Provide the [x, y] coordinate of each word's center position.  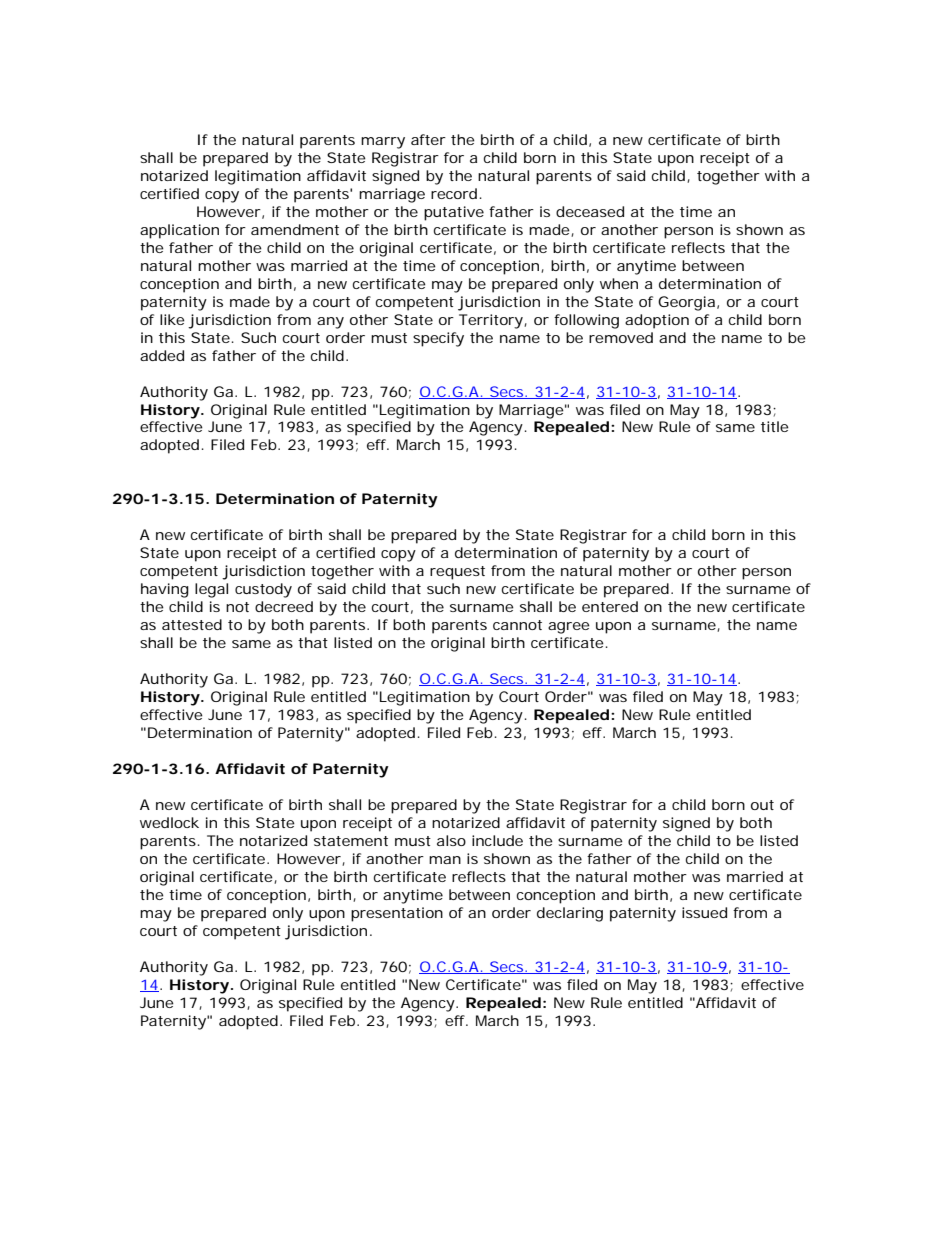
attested [192, 624]
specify [438, 339]
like [172, 319]
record [454, 193]
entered [610, 606]
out [762, 805]
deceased [590, 211]
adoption [657, 321]
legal [211, 590]
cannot [517, 625]
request [457, 573]
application [179, 231]
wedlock [169, 822]
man [445, 860]
